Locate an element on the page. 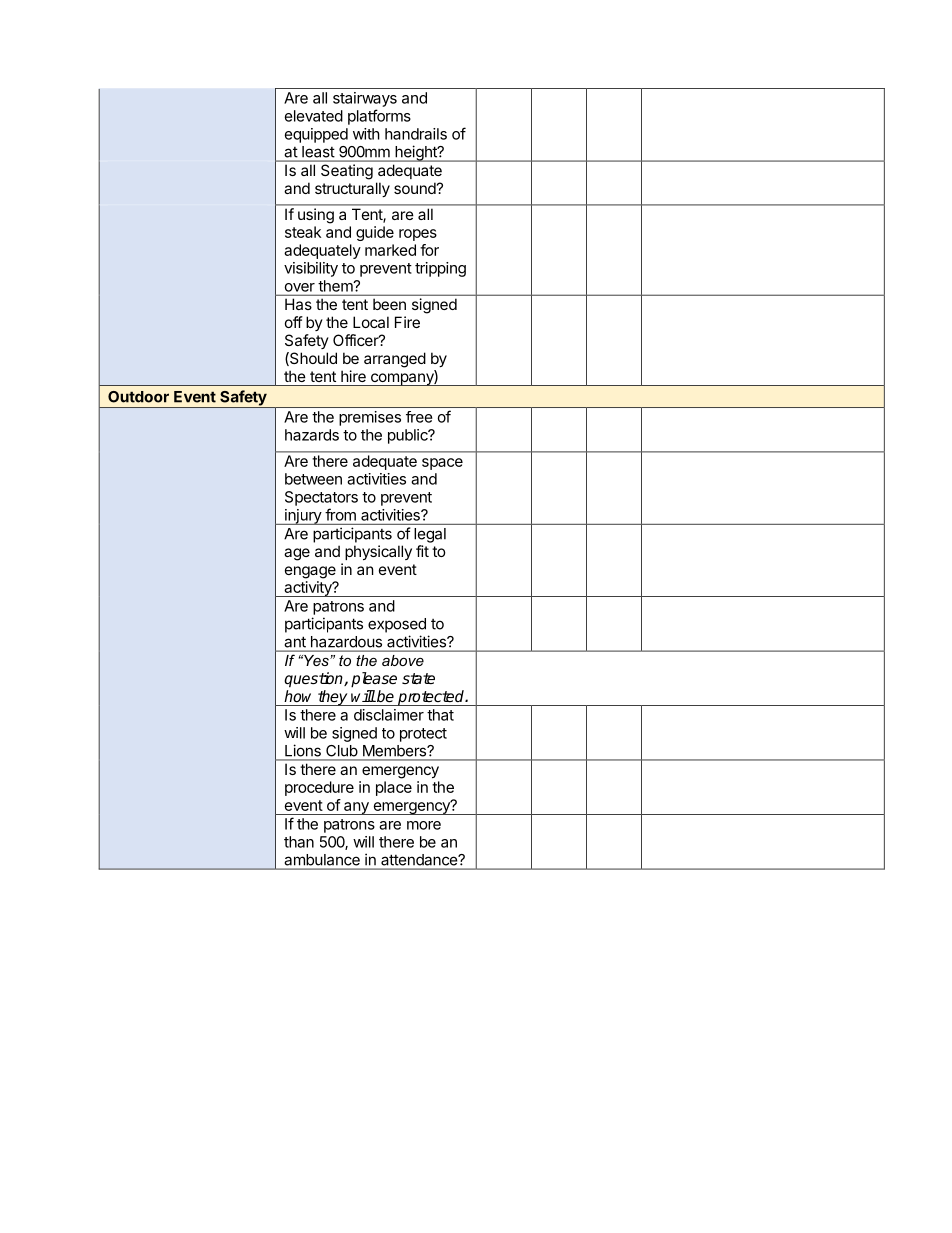 This page has height=1233, width=952. between is located at coordinates (313, 479).
